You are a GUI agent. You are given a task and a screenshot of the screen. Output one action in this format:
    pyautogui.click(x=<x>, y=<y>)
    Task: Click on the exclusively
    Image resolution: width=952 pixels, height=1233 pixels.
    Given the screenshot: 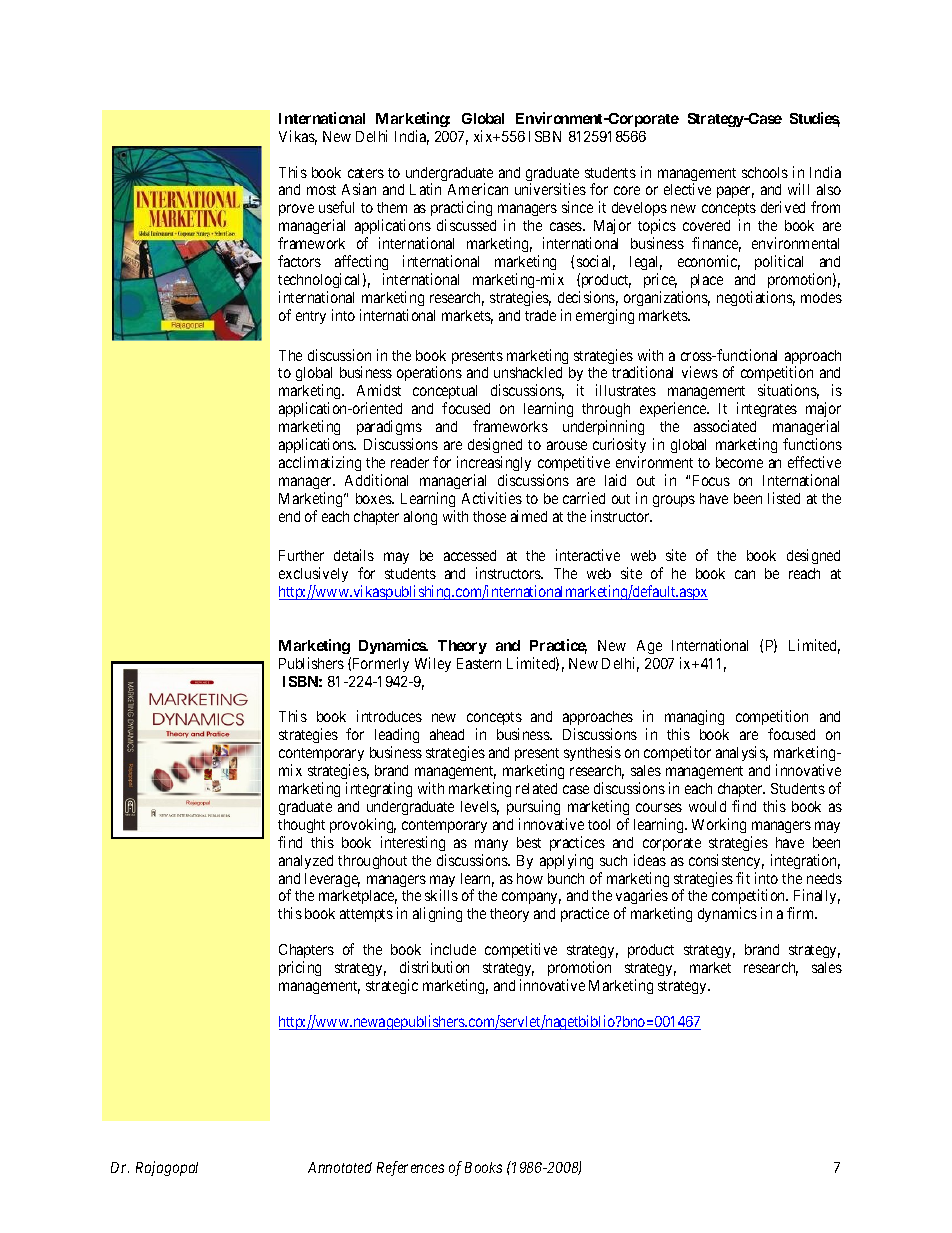 What is the action you would take?
    pyautogui.click(x=313, y=576)
